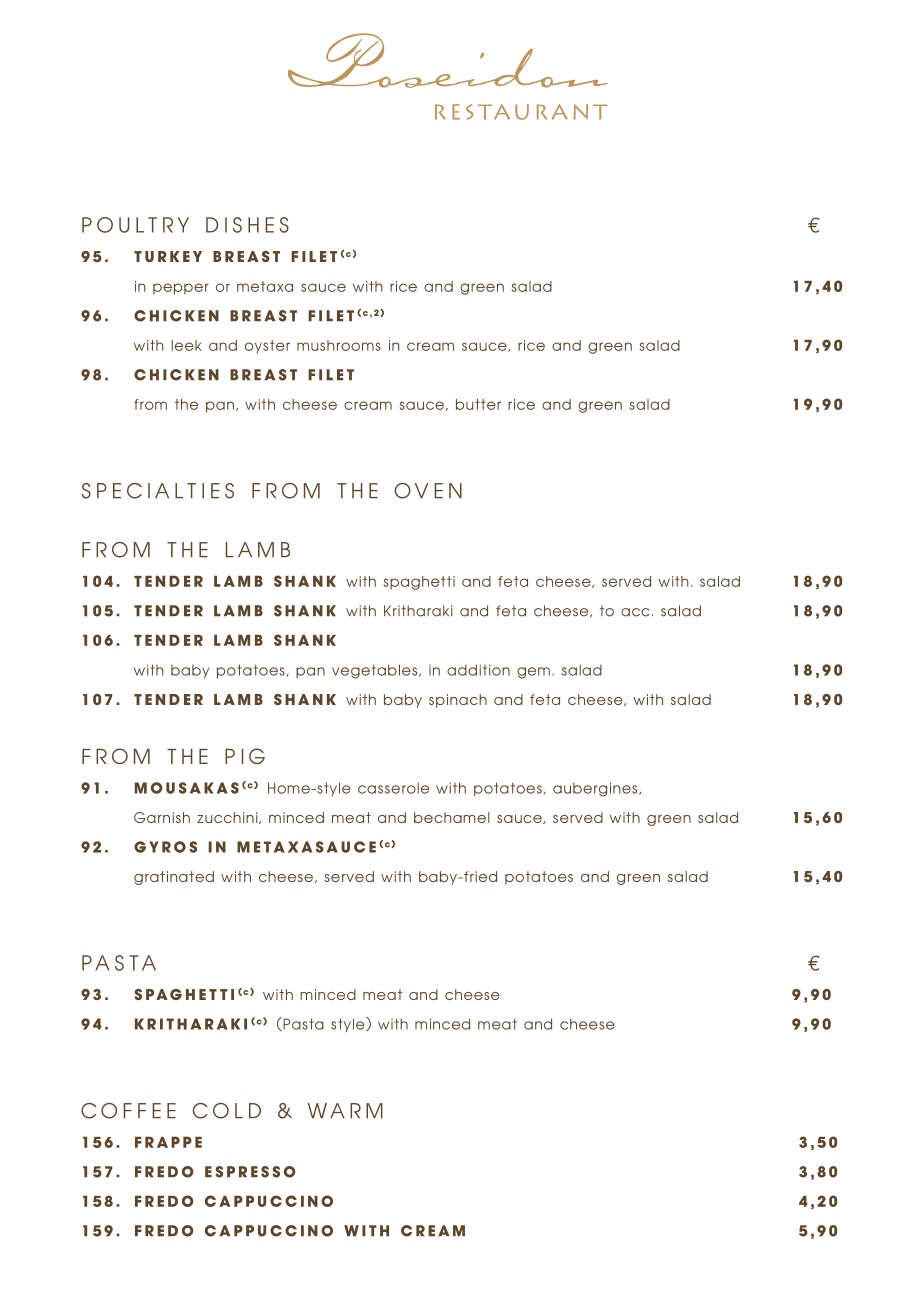  What do you see at coordinates (448, 60) in the screenshot?
I see `Poseidon` at bounding box center [448, 60].
